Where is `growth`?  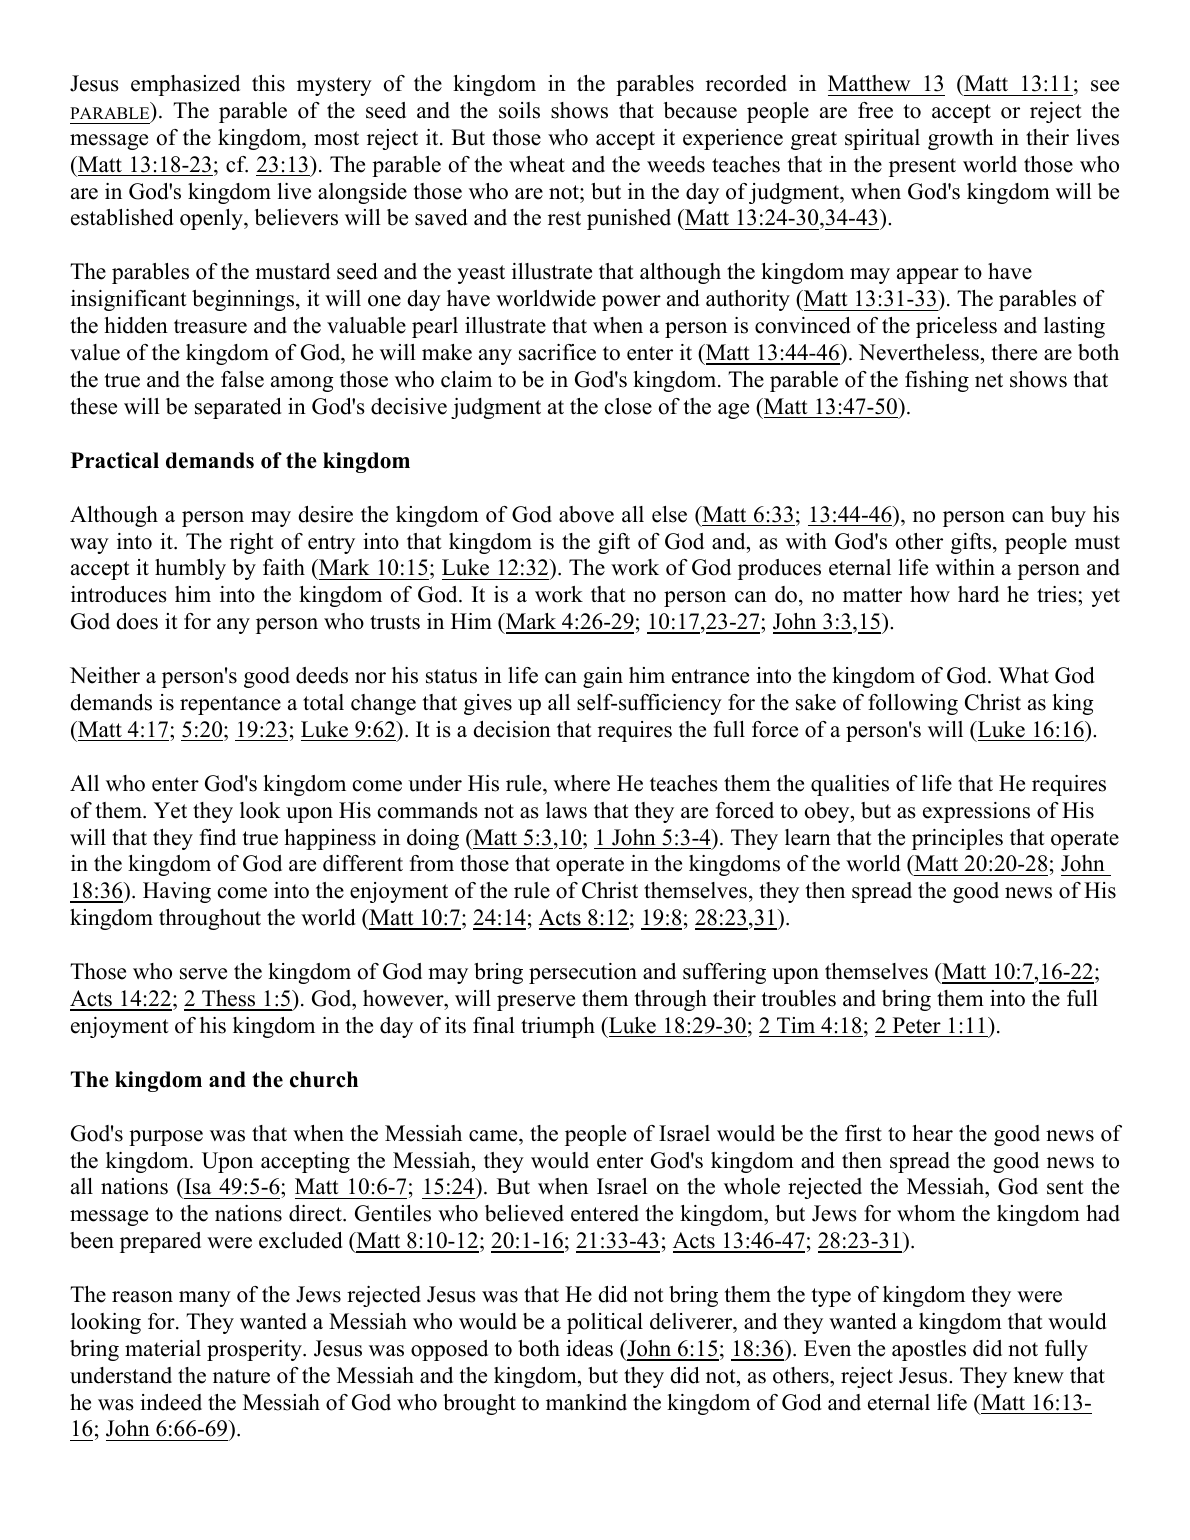
growth is located at coordinates (961, 139).
